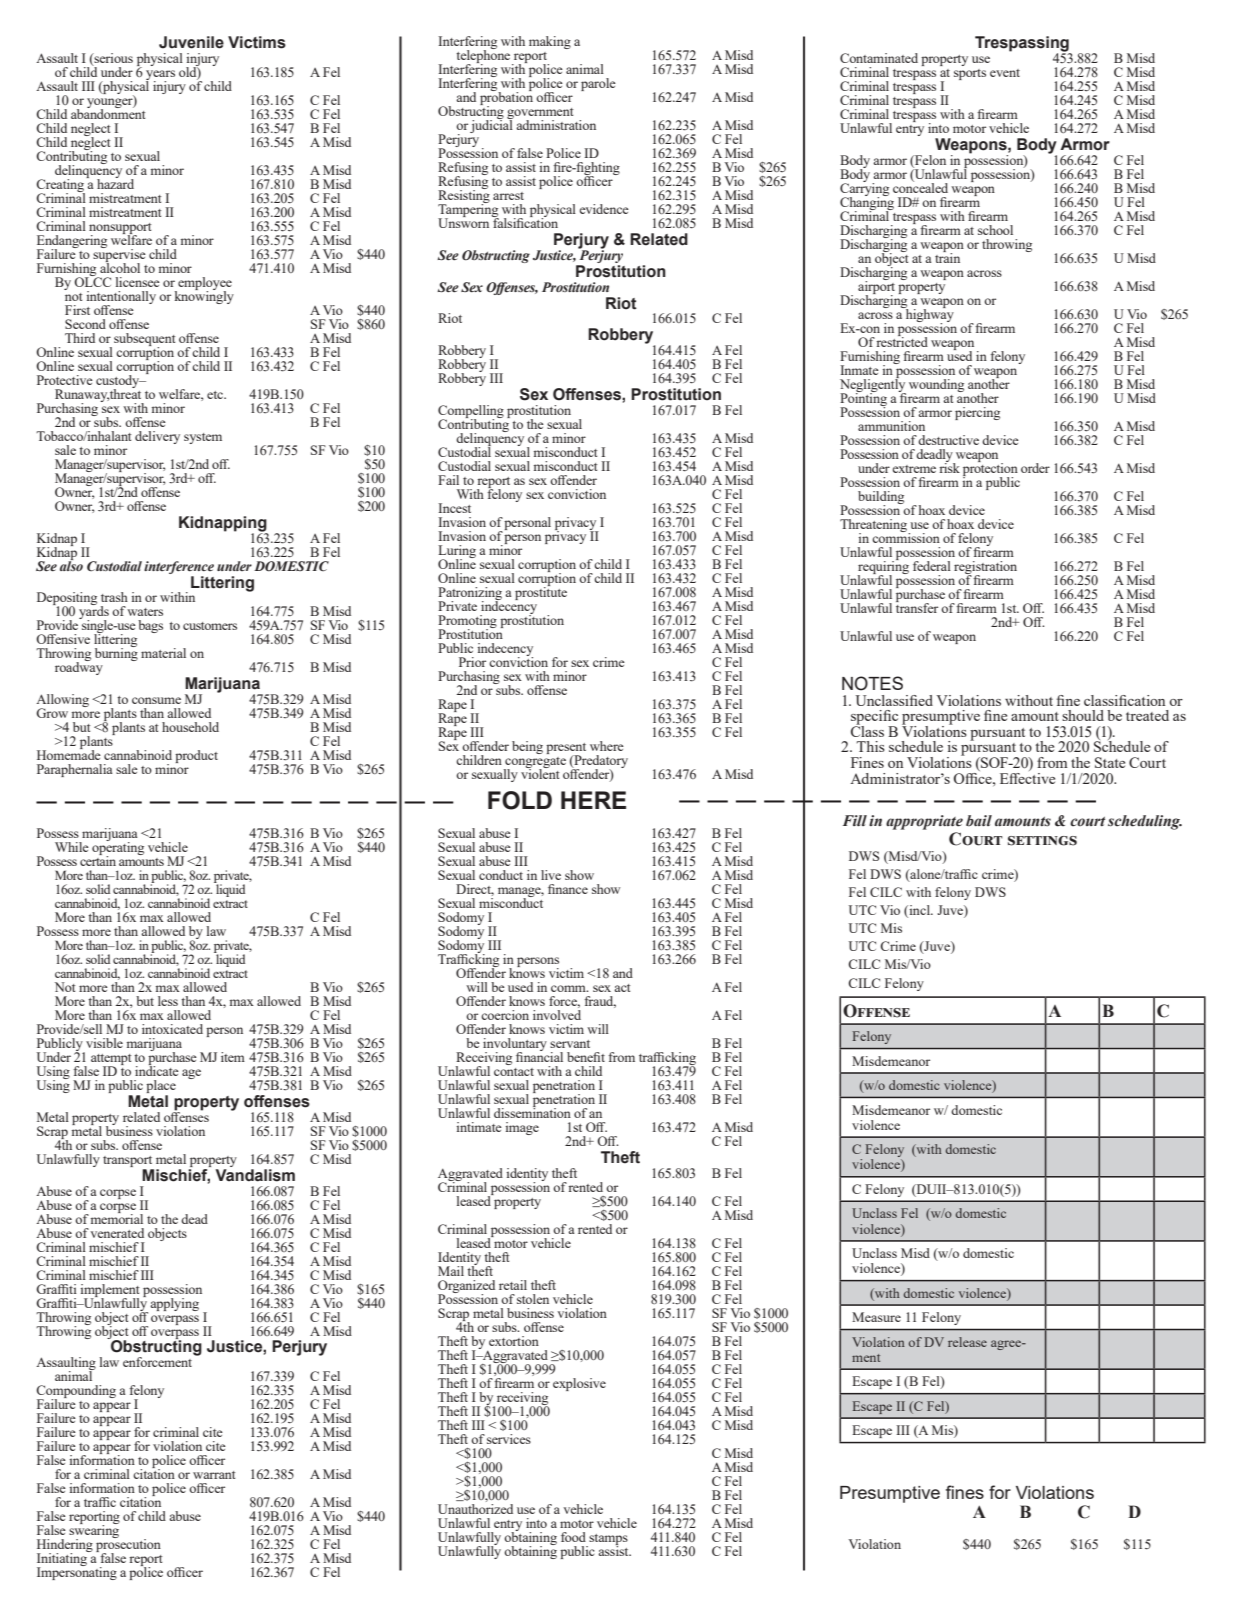 This image has width=1241, height=1607. What do you see at coordinates (520, 800) in the image?
I see `FOLD` at bounding box center [520, 800].
